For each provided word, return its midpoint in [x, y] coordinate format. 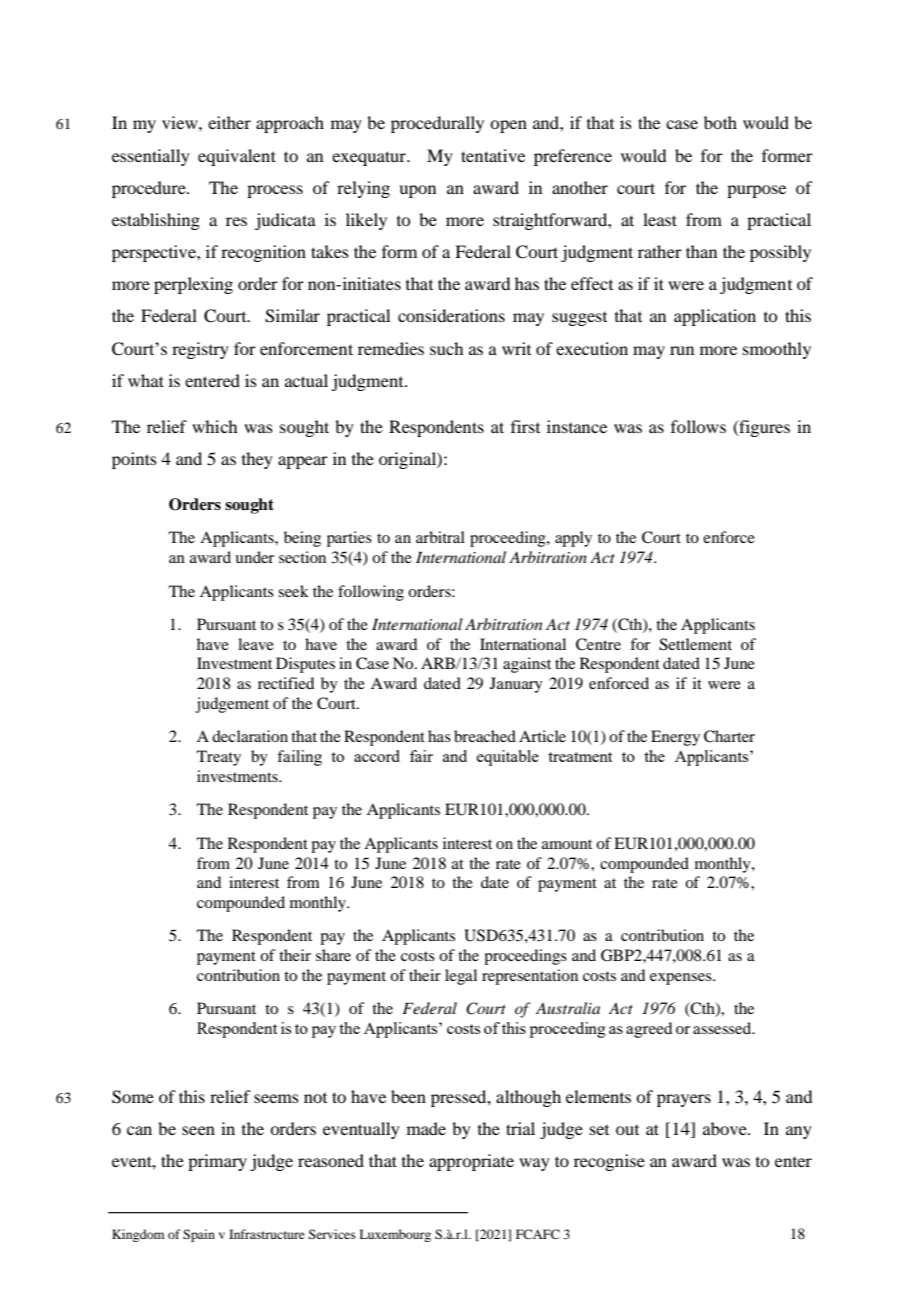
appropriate [471, 1162]
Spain [199, 1235]
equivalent [237, 157]
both [720, 122]
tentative [493, 155]
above [726, 1128]
